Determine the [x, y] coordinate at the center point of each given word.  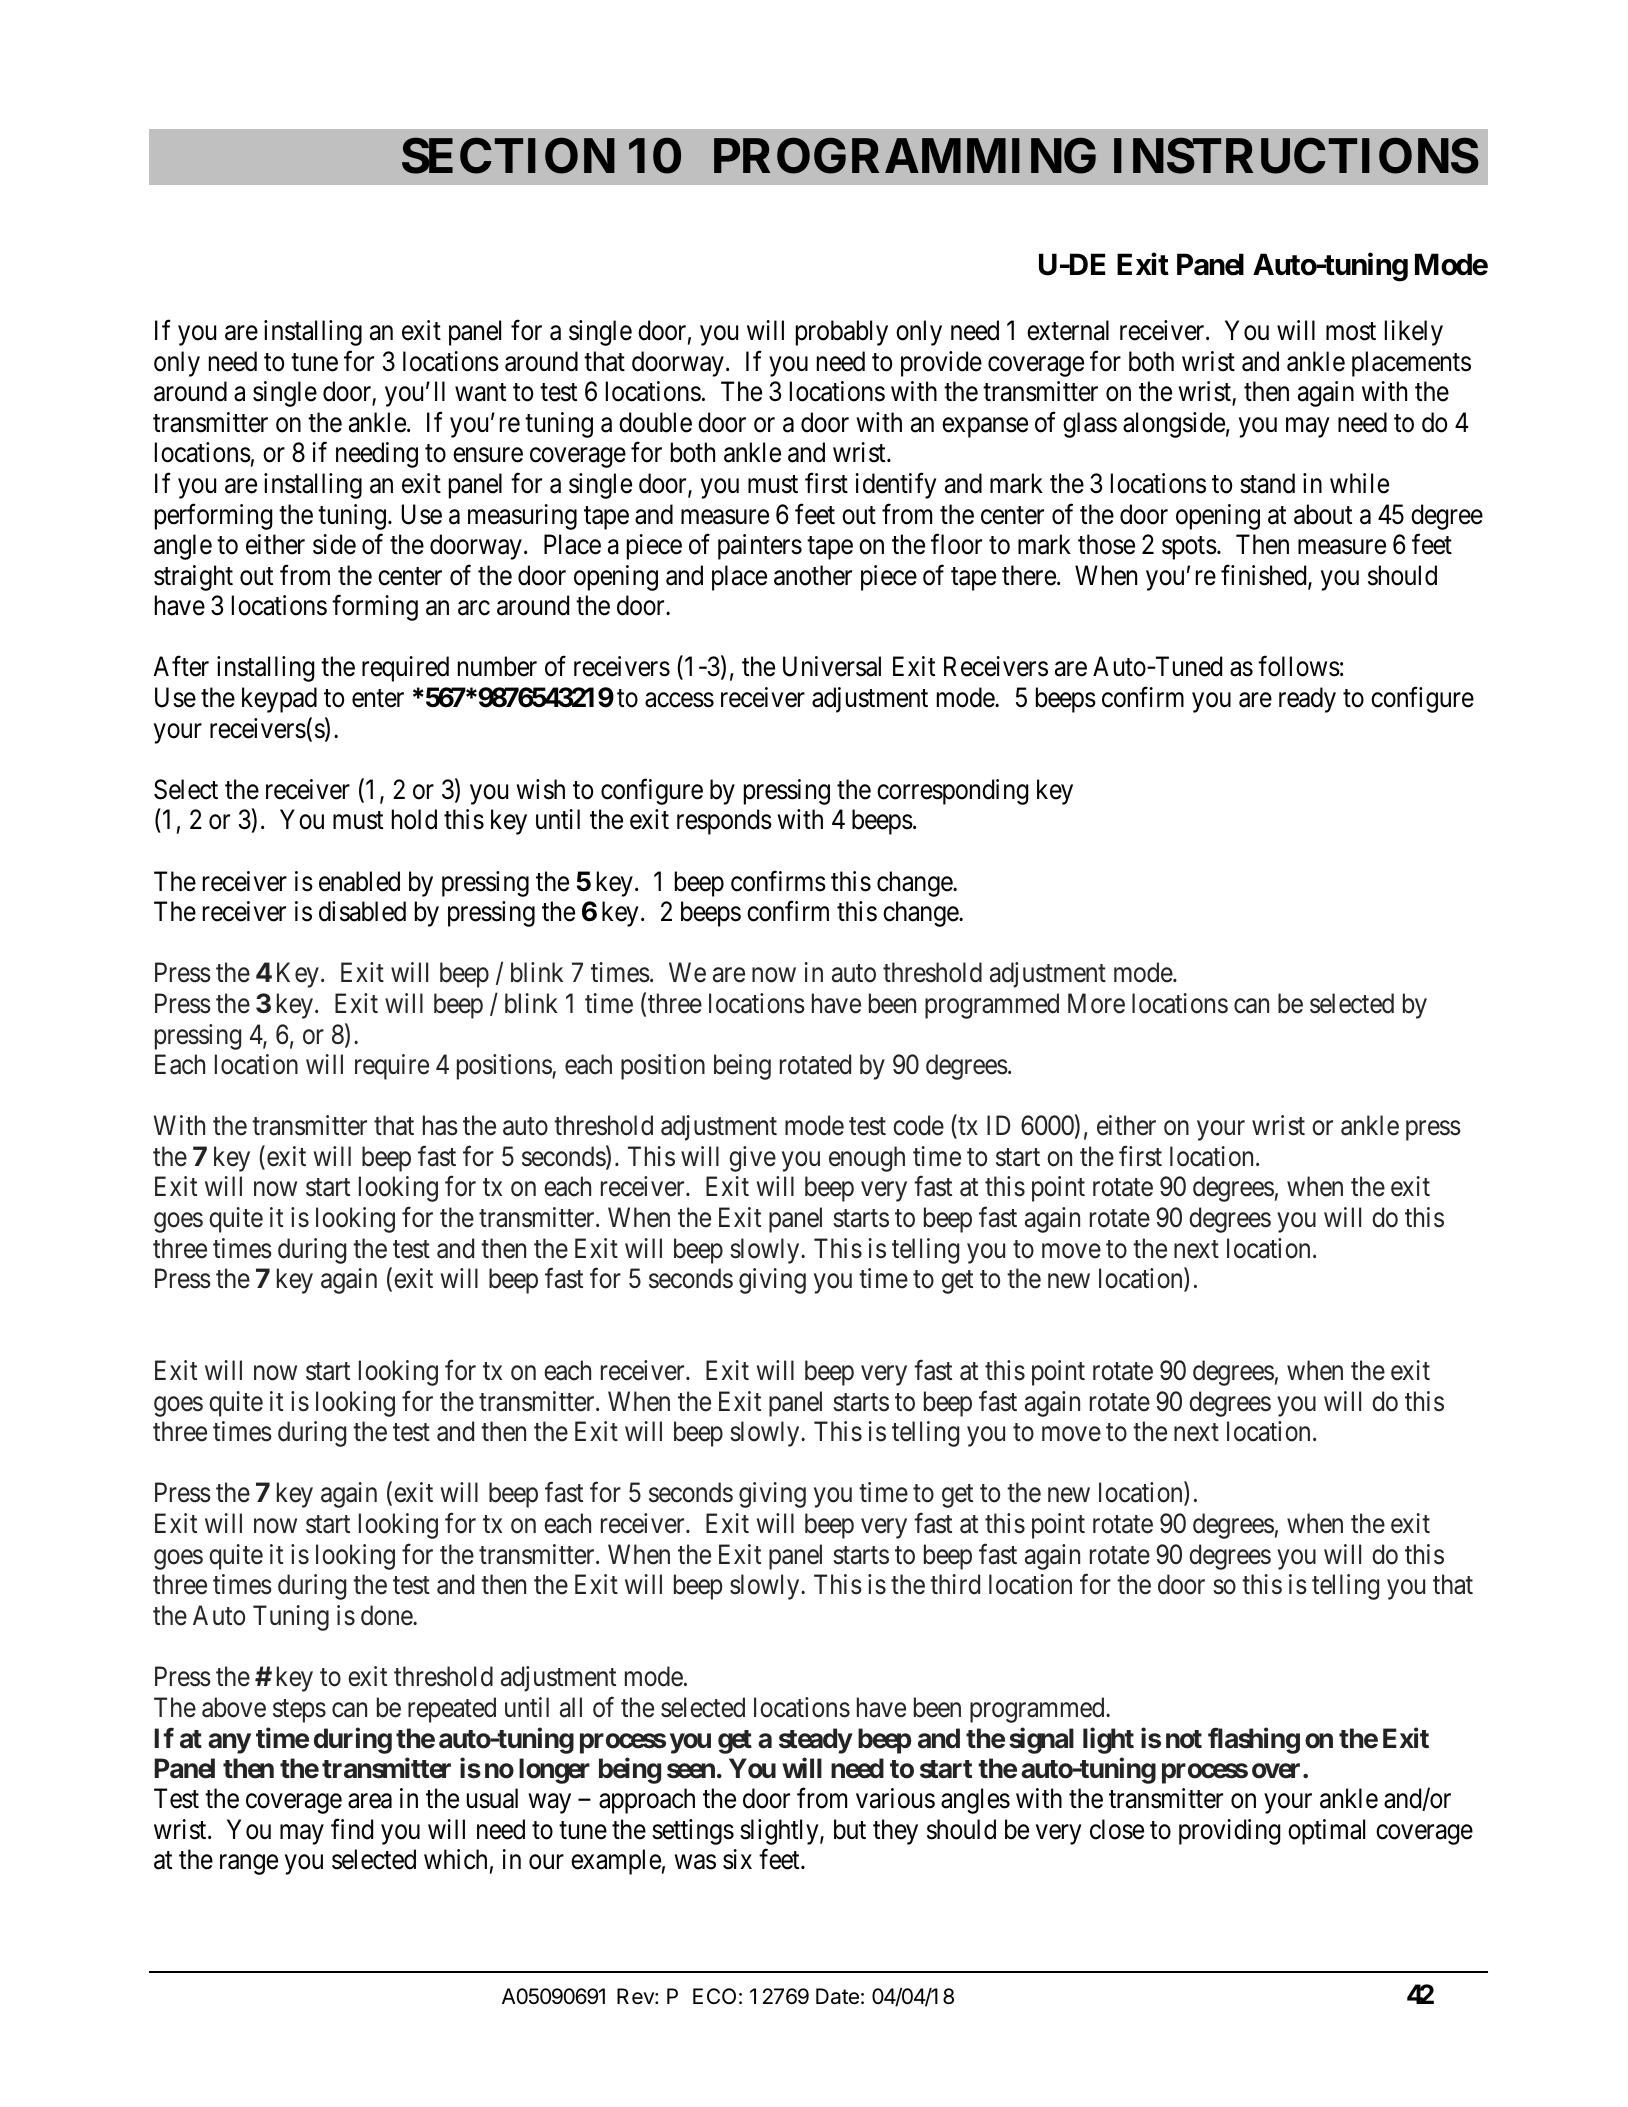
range [249, 1865]
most [1351, 332]
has [440, 1125]
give [752, 1159]
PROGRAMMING [905, 156]
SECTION [508, 156]
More [1096, 1003]
